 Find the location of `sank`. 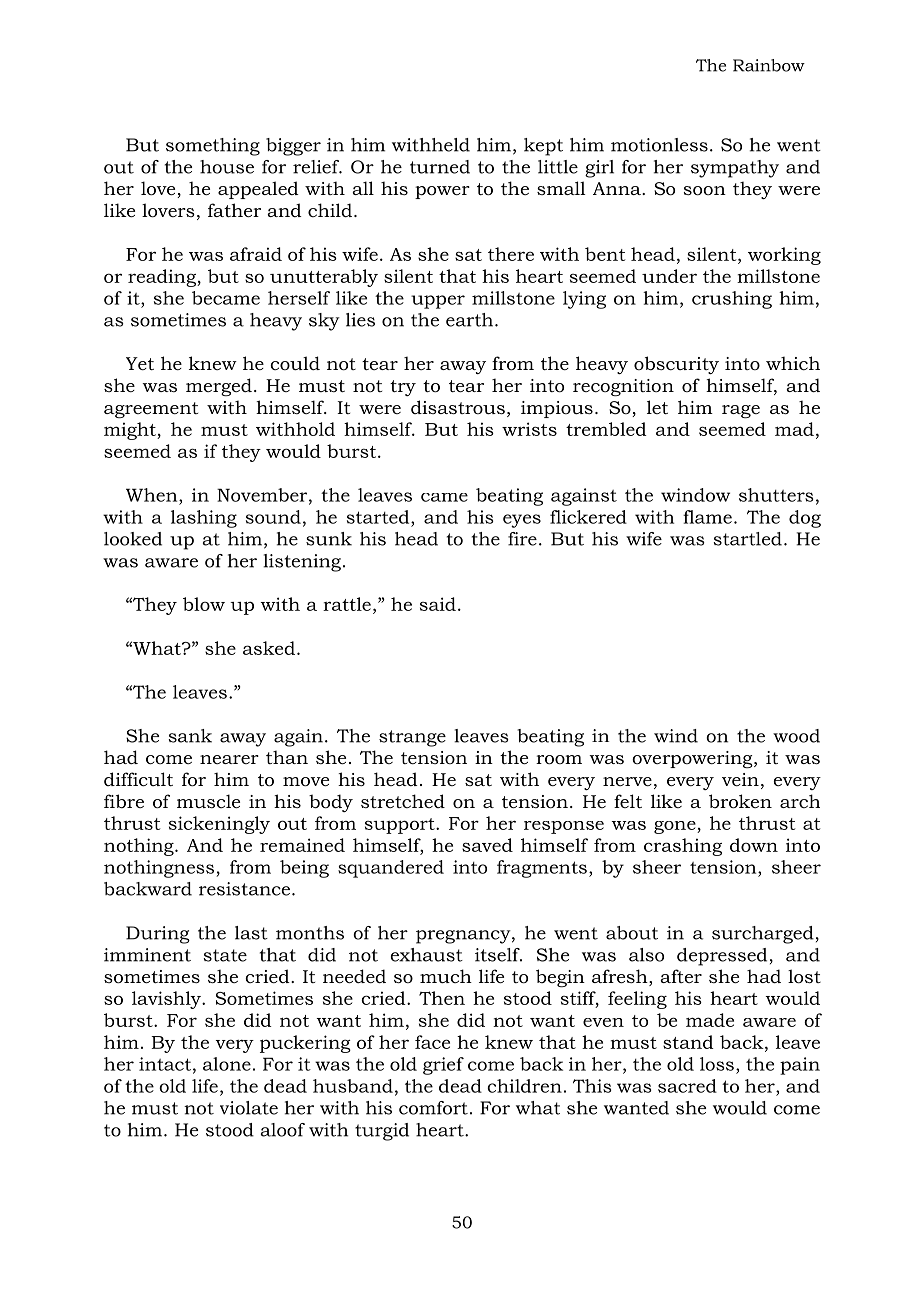

sank is located at coordinates (190, 736).
